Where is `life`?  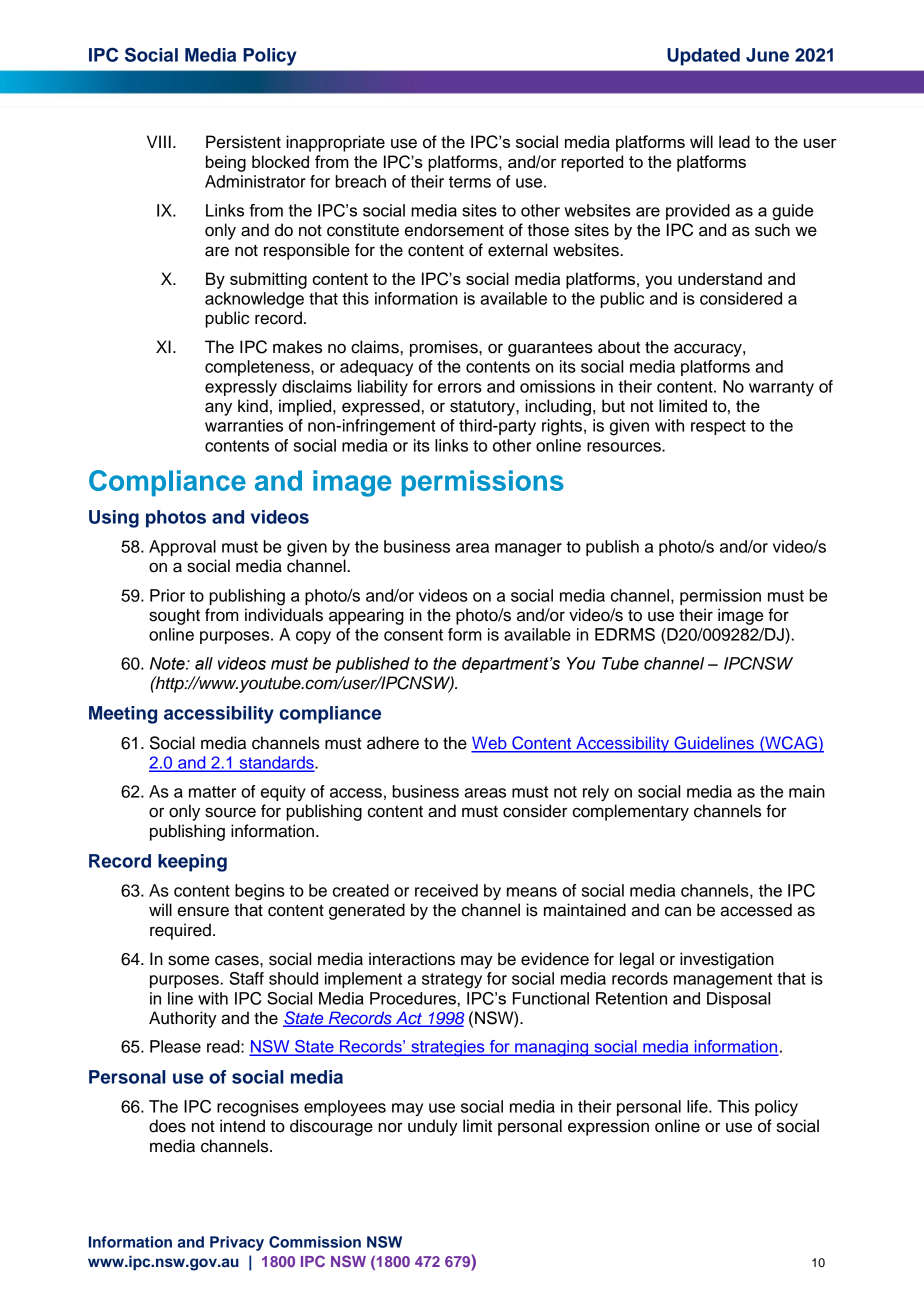
life is located at coordinates (698, 1106).
